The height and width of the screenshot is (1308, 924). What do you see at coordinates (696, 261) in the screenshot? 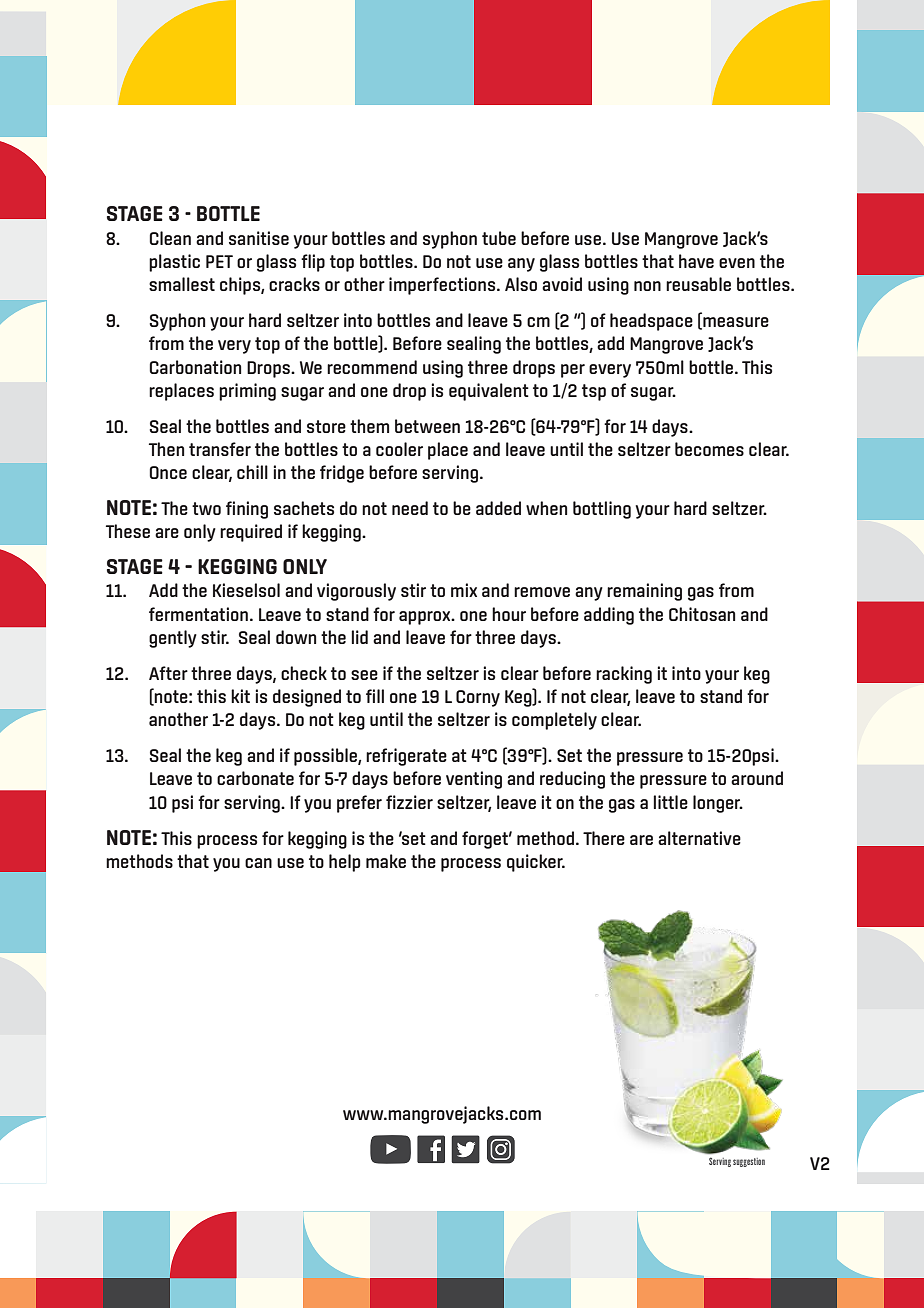
I see `have` at bounding box center [696, 261].
